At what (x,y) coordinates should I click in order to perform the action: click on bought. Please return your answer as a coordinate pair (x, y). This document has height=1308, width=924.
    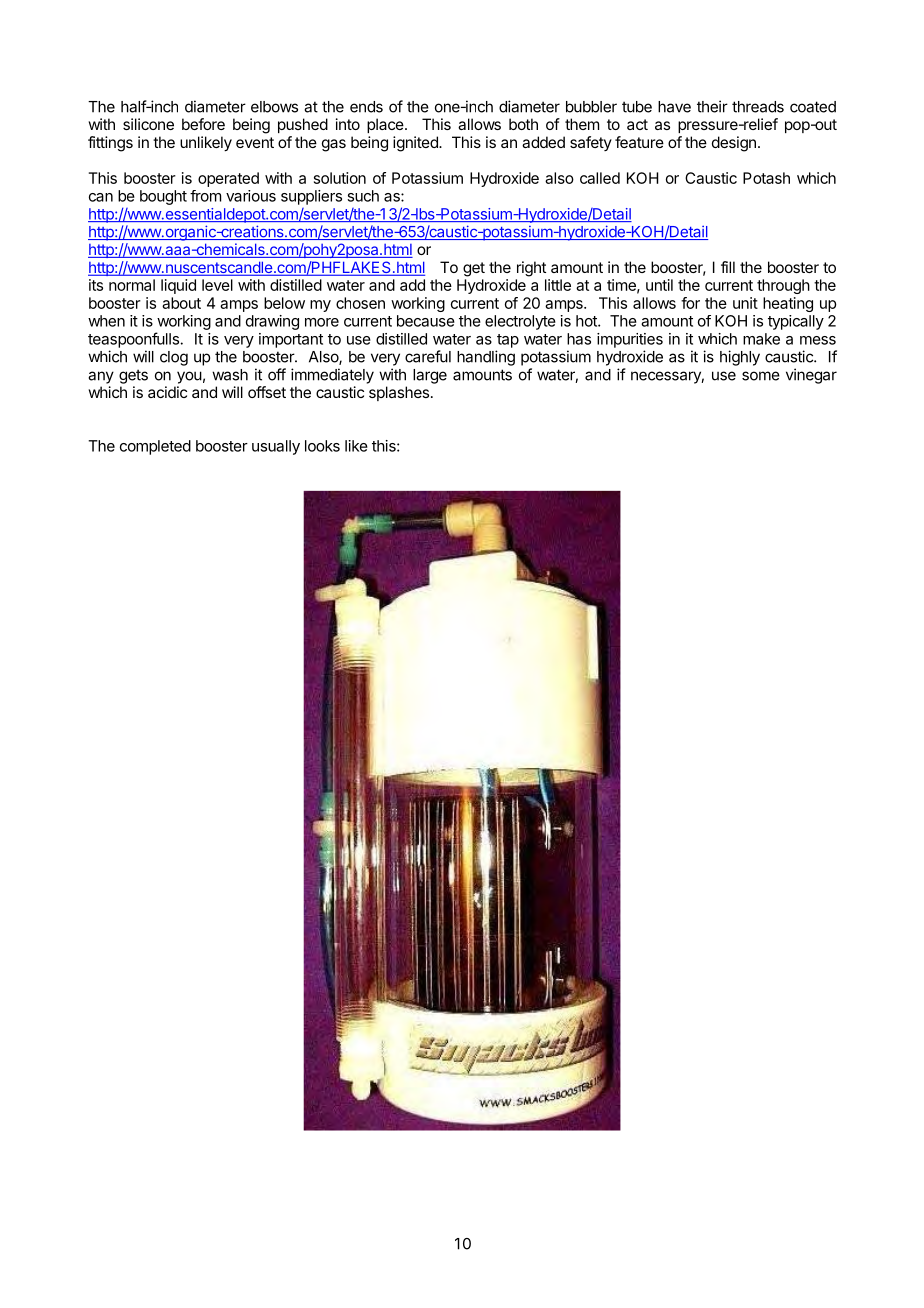
    Looking at the image, I should click on (163, 197).
